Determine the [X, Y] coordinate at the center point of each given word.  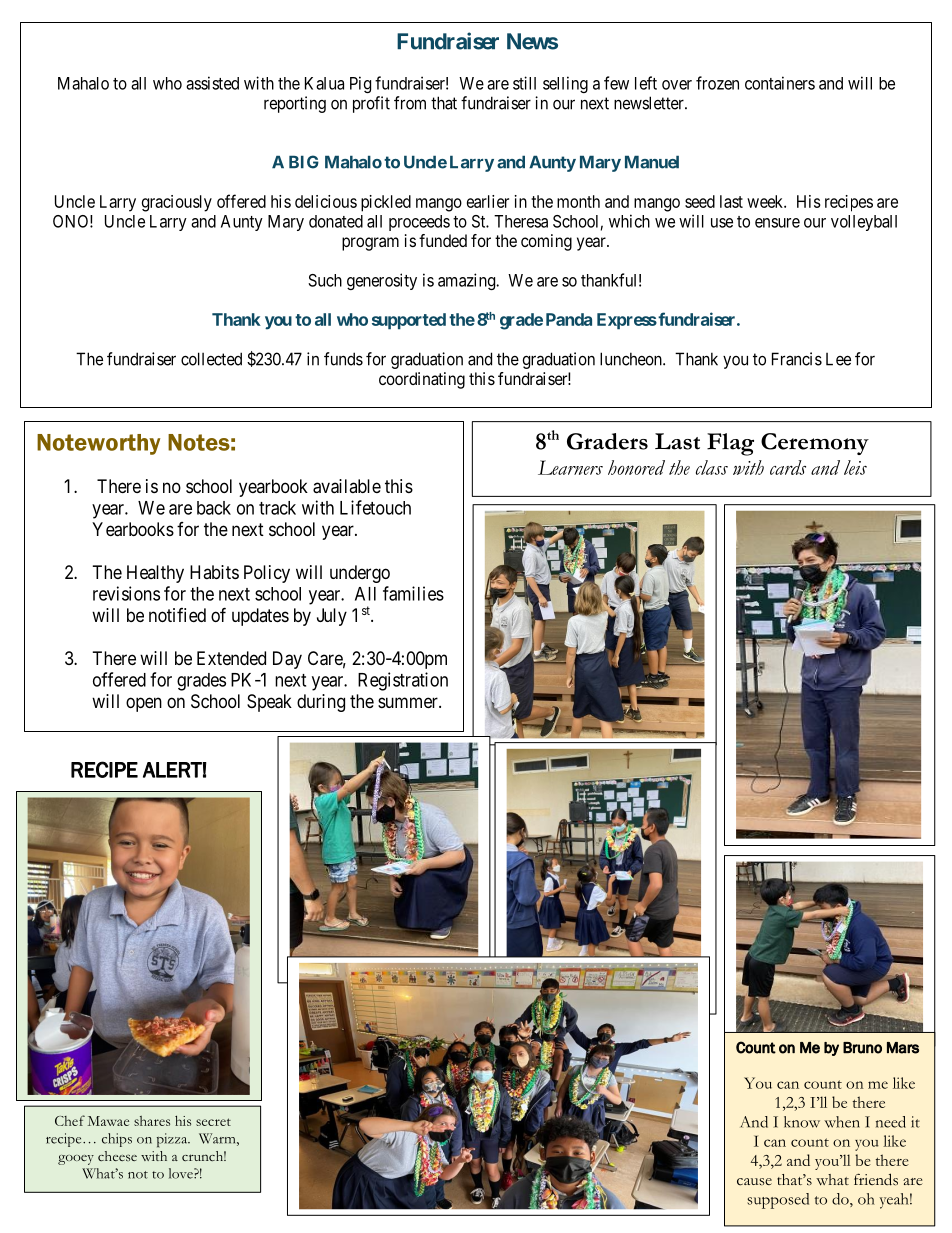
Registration [403, 681]
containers [780, 83]
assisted [212, 83]
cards [788, 467]
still [524, 83]
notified [177, 615]
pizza [173, 1140]
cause [754, 1182]
